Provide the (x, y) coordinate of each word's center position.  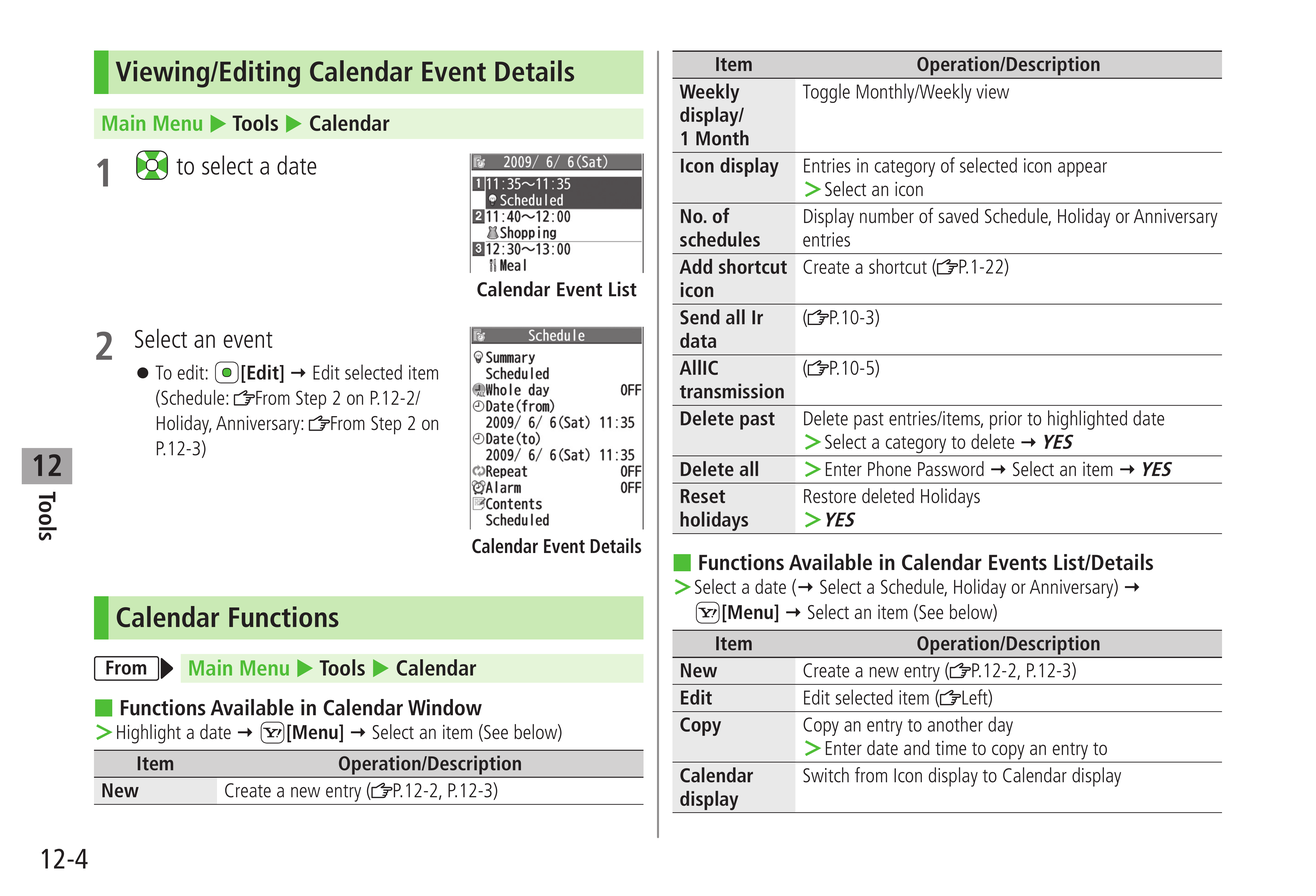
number (887, 215)
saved (958, 215)
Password (951, 468)
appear (1082, 169)
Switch (826, 775)
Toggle (826, 93)
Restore (830, 496)
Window (445, 707)
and (917, 747)
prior (1006, 420)
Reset (703, 496)
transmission (732, 391)
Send (700, 317)
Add (696, 266)
